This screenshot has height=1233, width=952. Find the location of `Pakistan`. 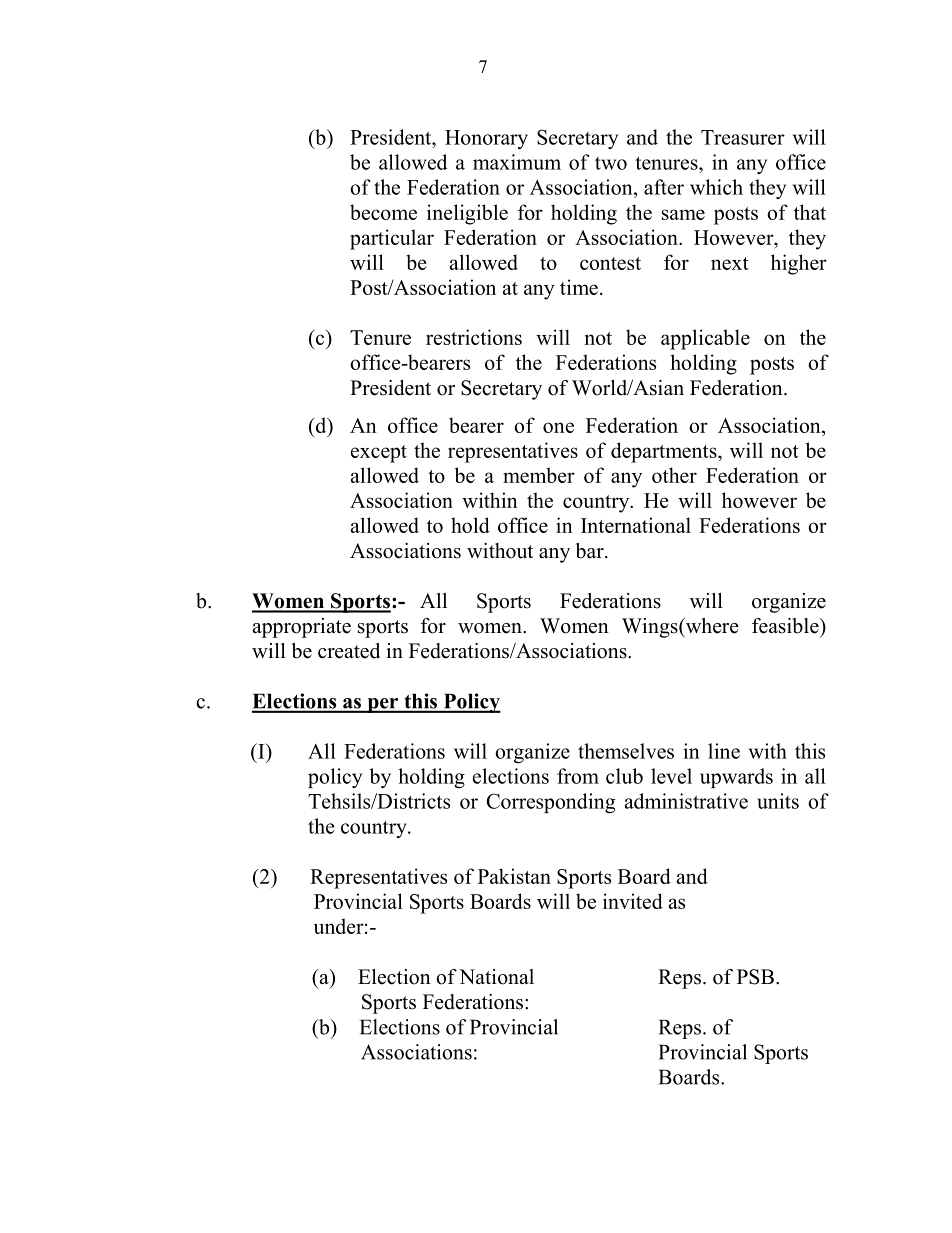

Pakistan is located at coordinates (514, 876).
